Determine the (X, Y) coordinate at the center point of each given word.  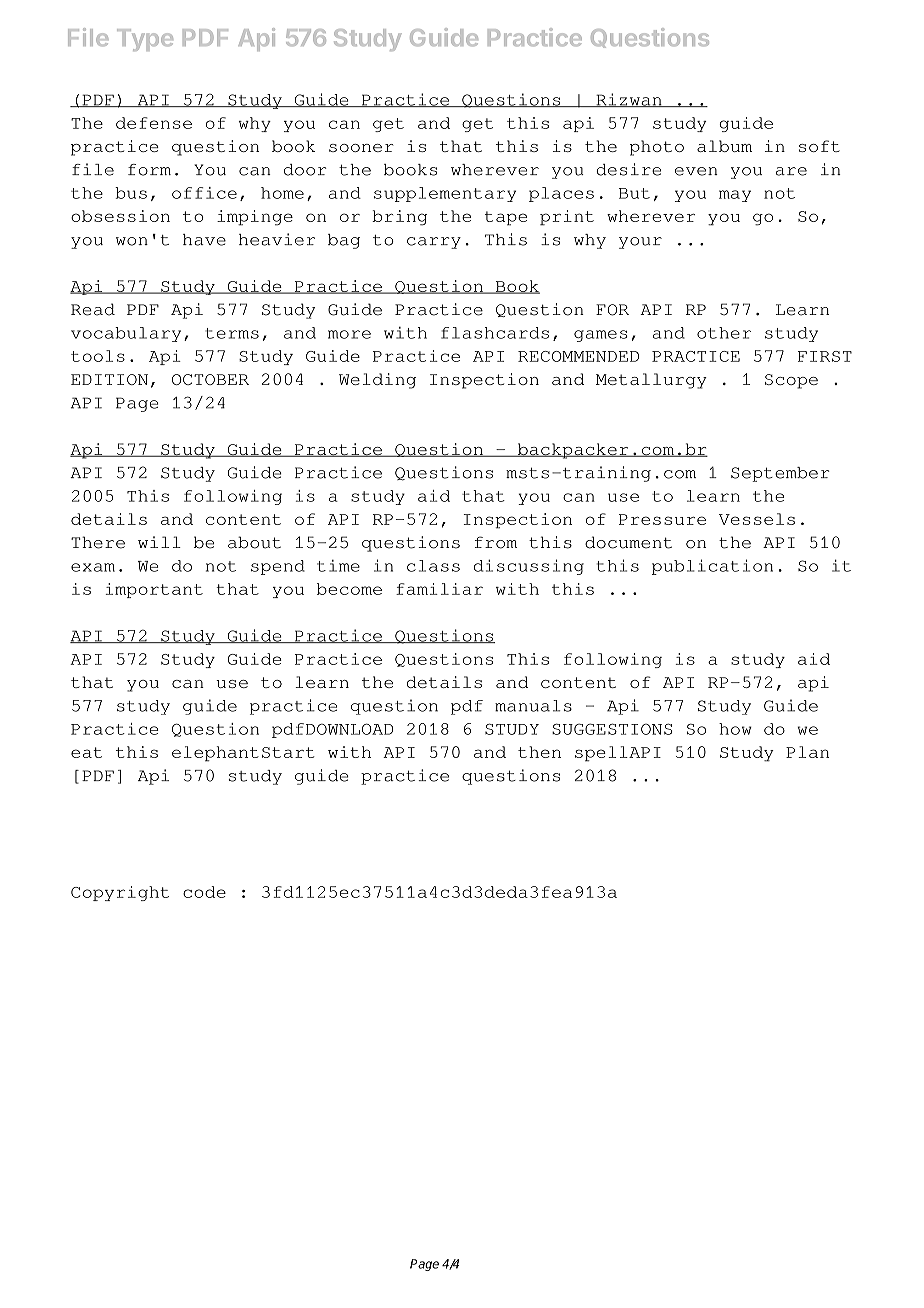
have (204, 240)
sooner (361, 148)
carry (434, 243)
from (496, 542)
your (640, 243)
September (780, 474)
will (159, 542)
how (735, 729)
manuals (533, 706)
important (154, 590)
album (724, 146)
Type (145, 40)
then (539, 752)
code (204, 892)
